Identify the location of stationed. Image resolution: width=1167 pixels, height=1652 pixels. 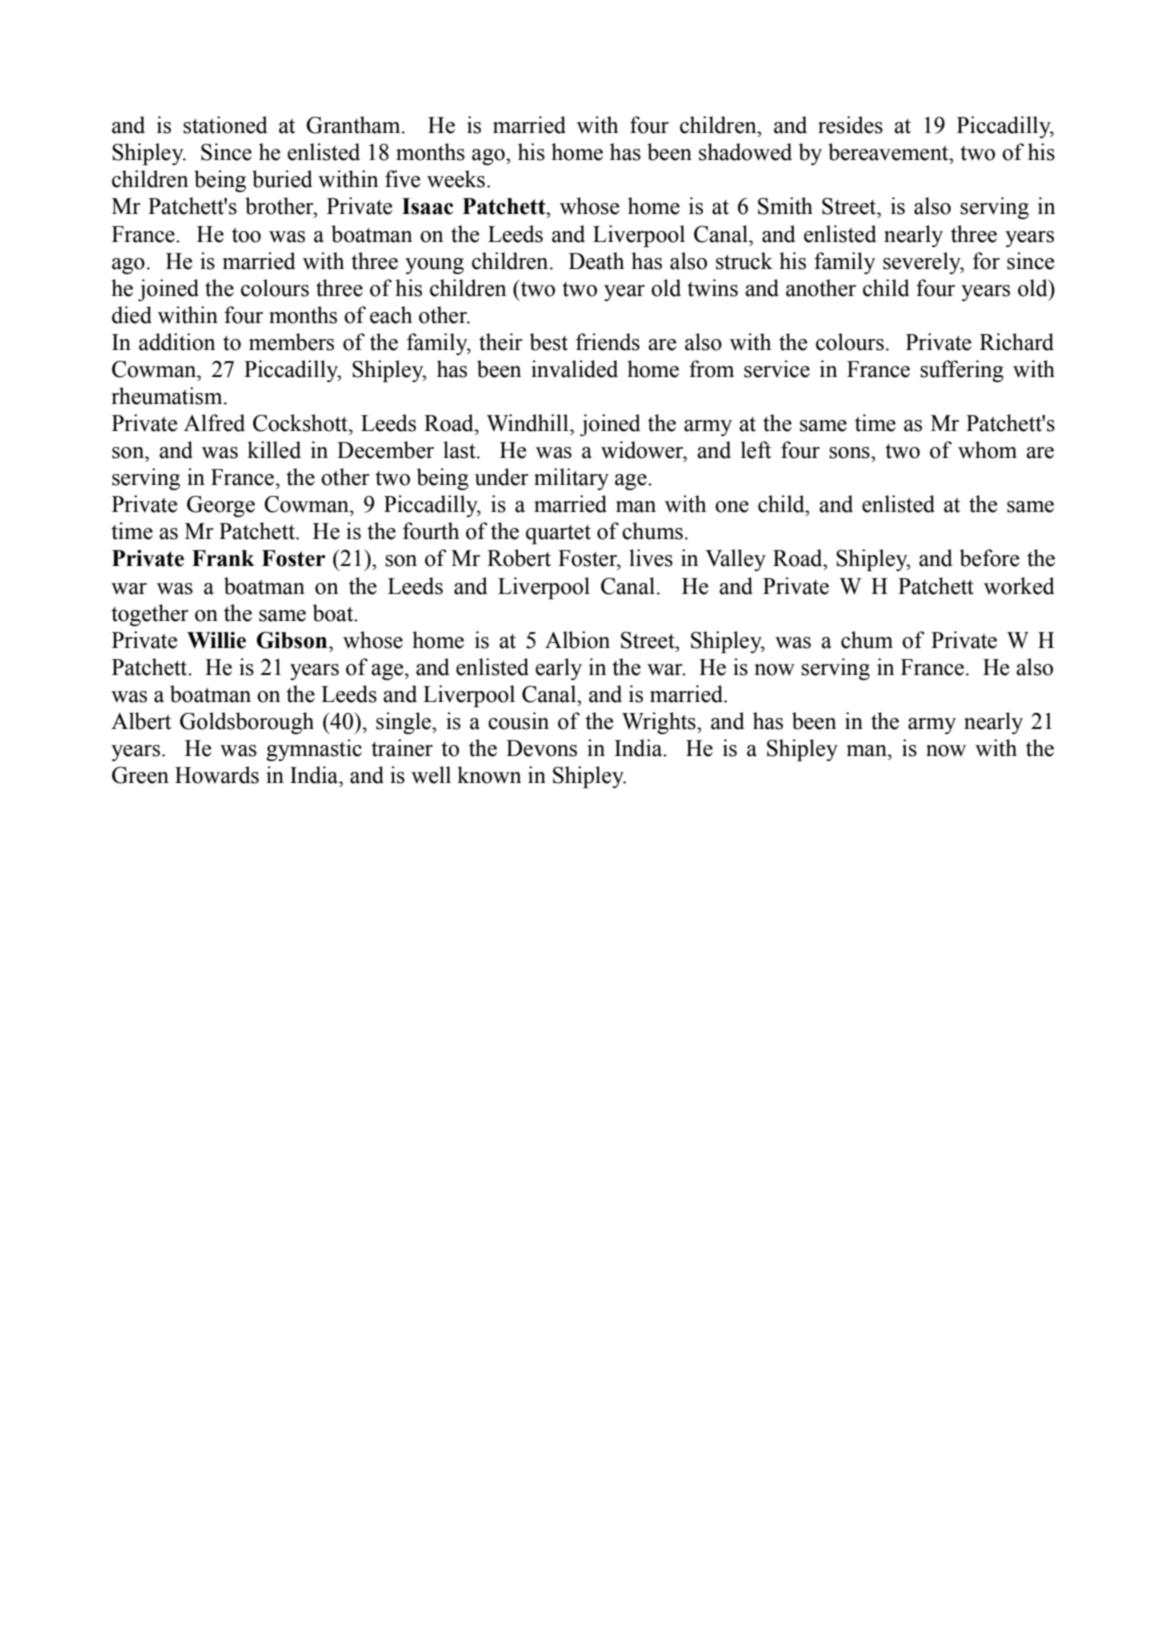
(225, 125).
